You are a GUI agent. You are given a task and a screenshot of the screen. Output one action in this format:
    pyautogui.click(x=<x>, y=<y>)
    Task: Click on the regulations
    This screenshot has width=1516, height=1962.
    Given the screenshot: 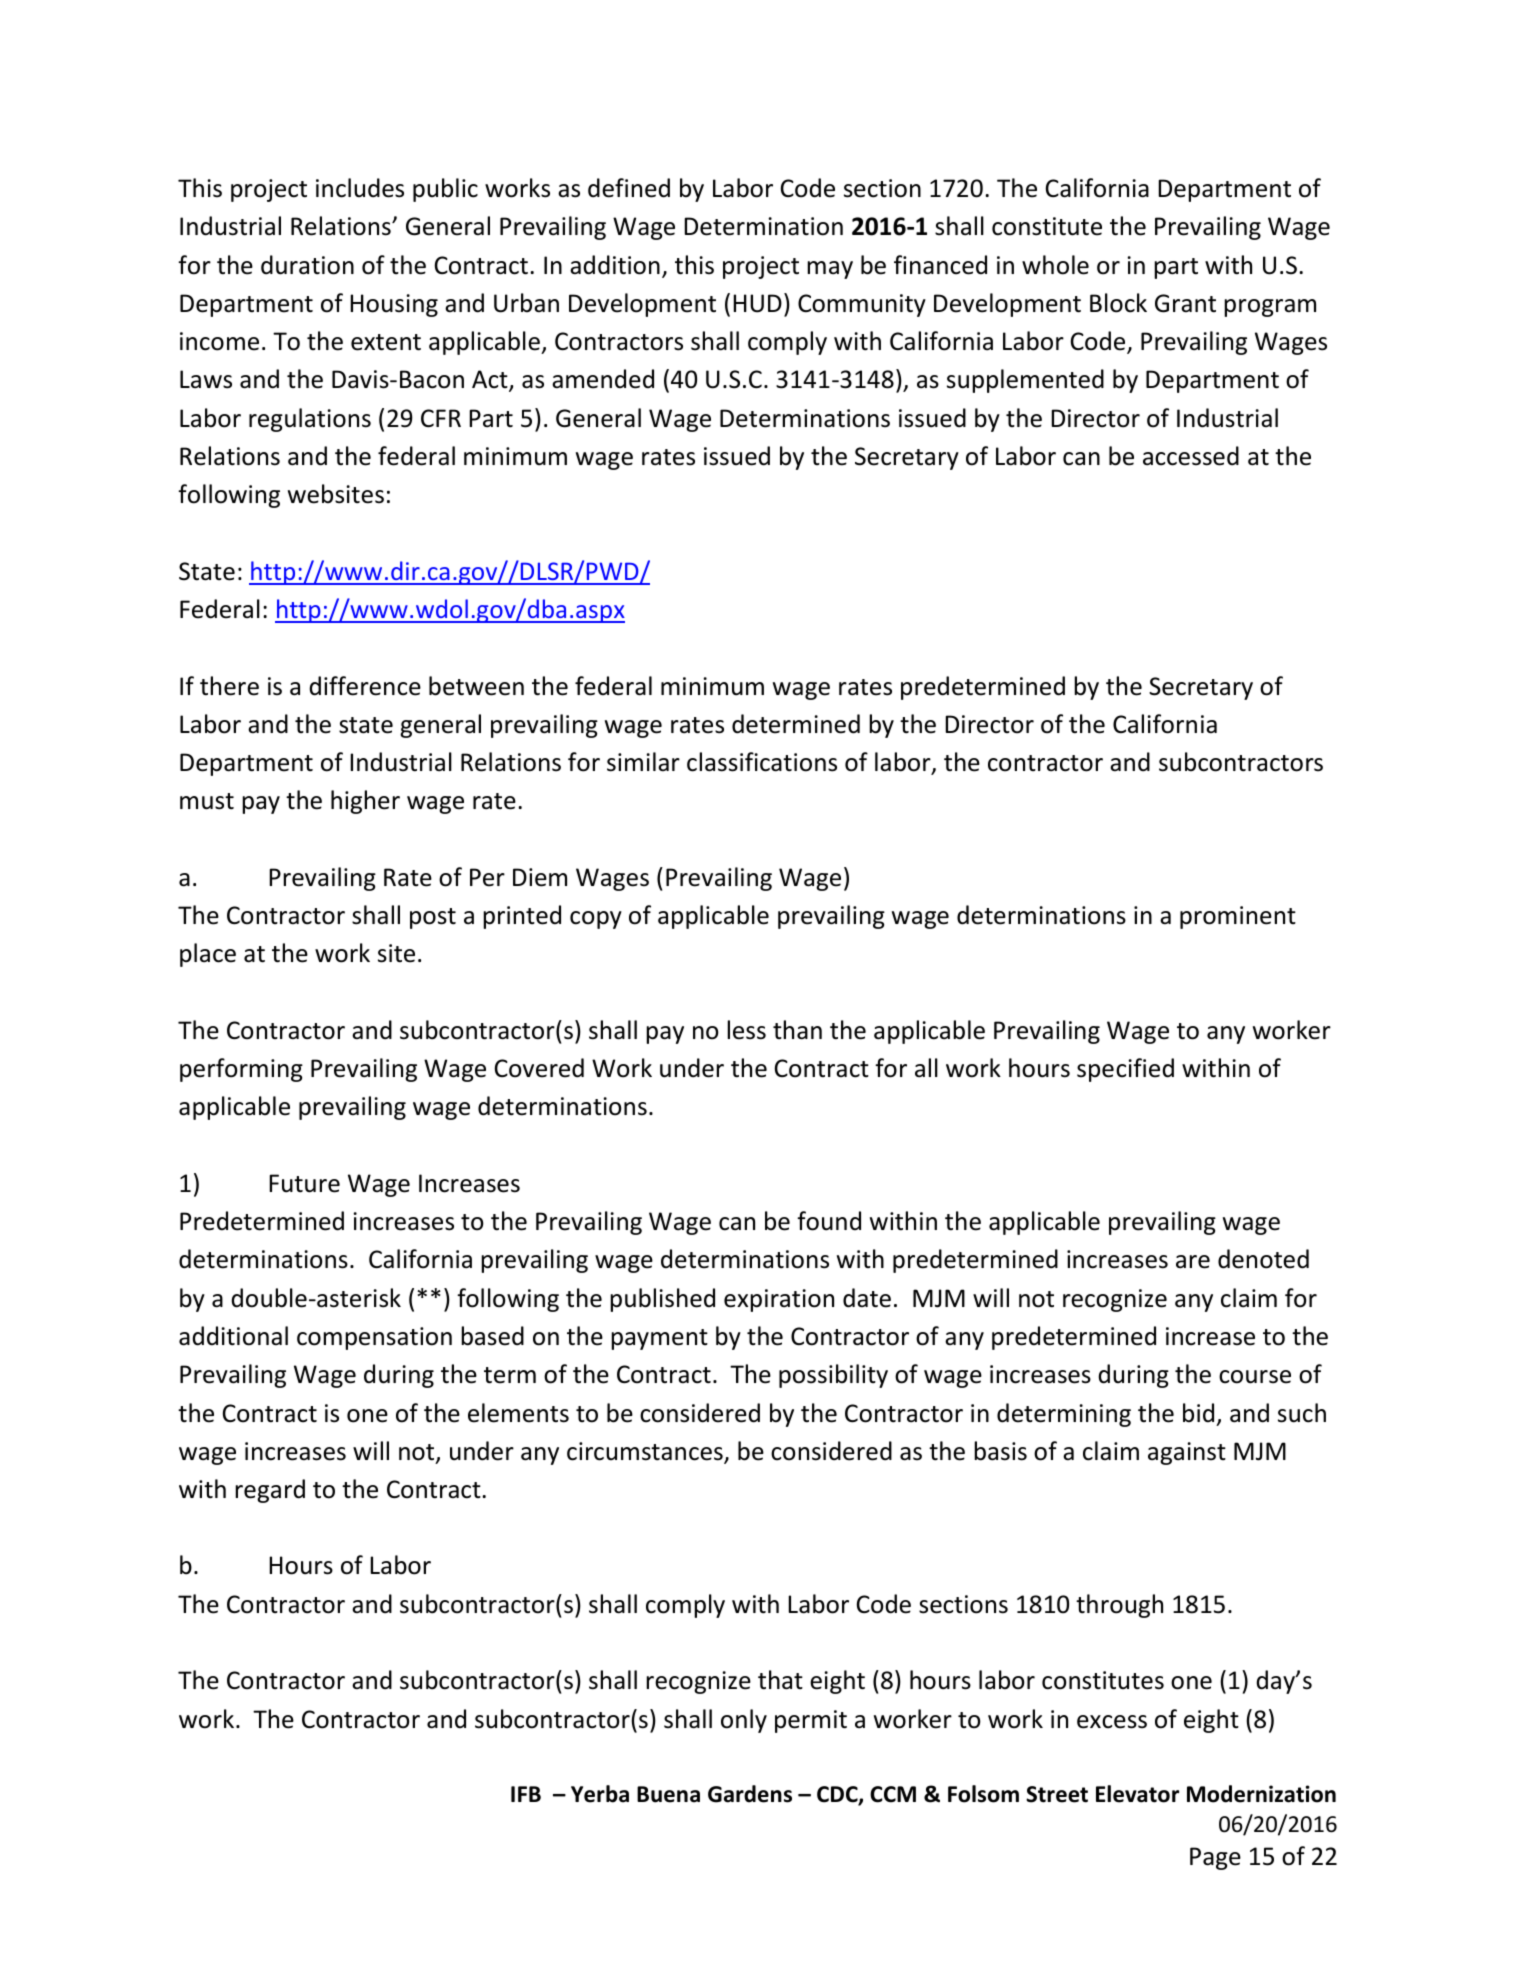 What is the action you would take?
    pyautogui.click(x=310, y=420)
